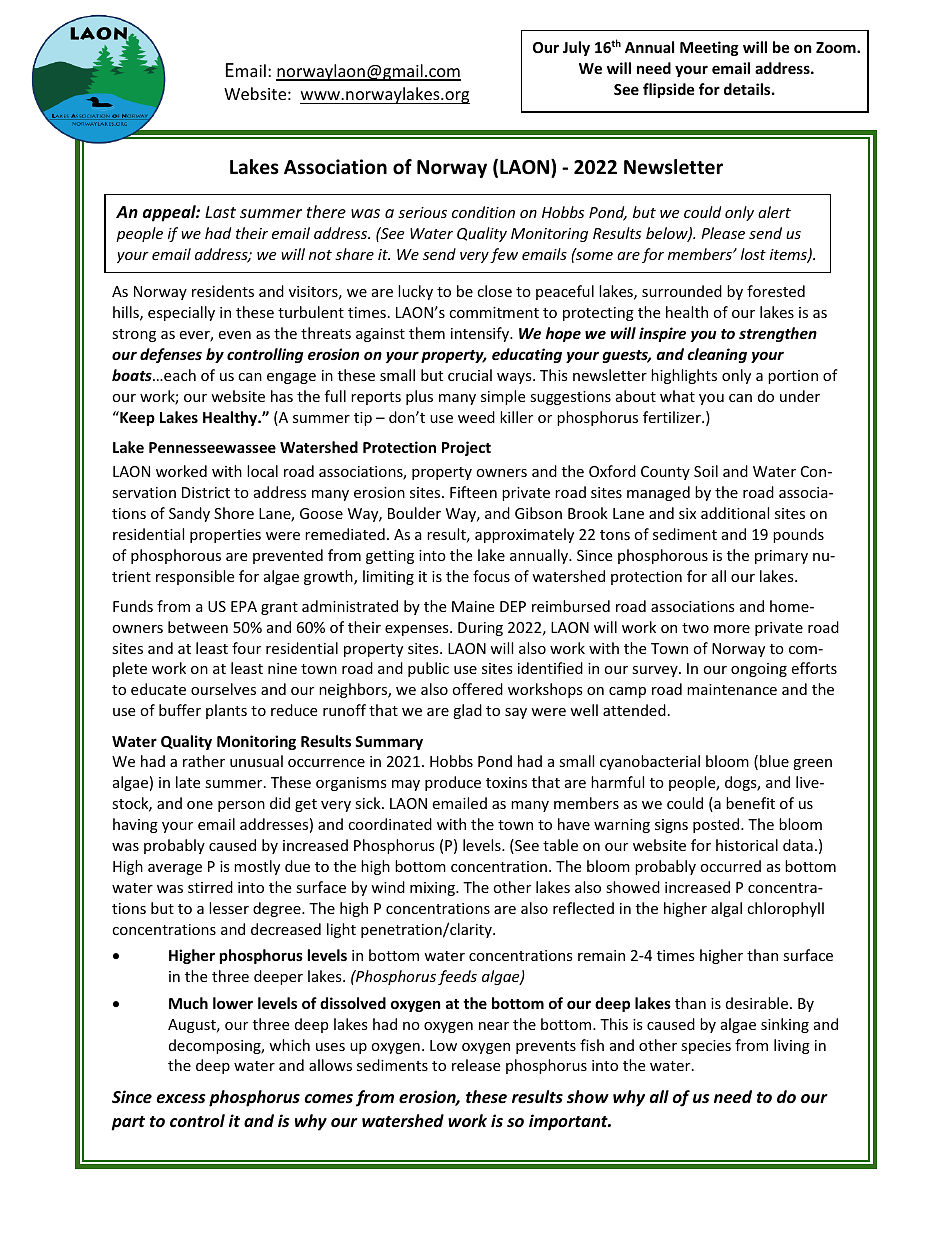 The image size is (952, 1233). What do you see at coordinates (576, 48) in the page?
I see `July` at bounding box center [576, 48].
